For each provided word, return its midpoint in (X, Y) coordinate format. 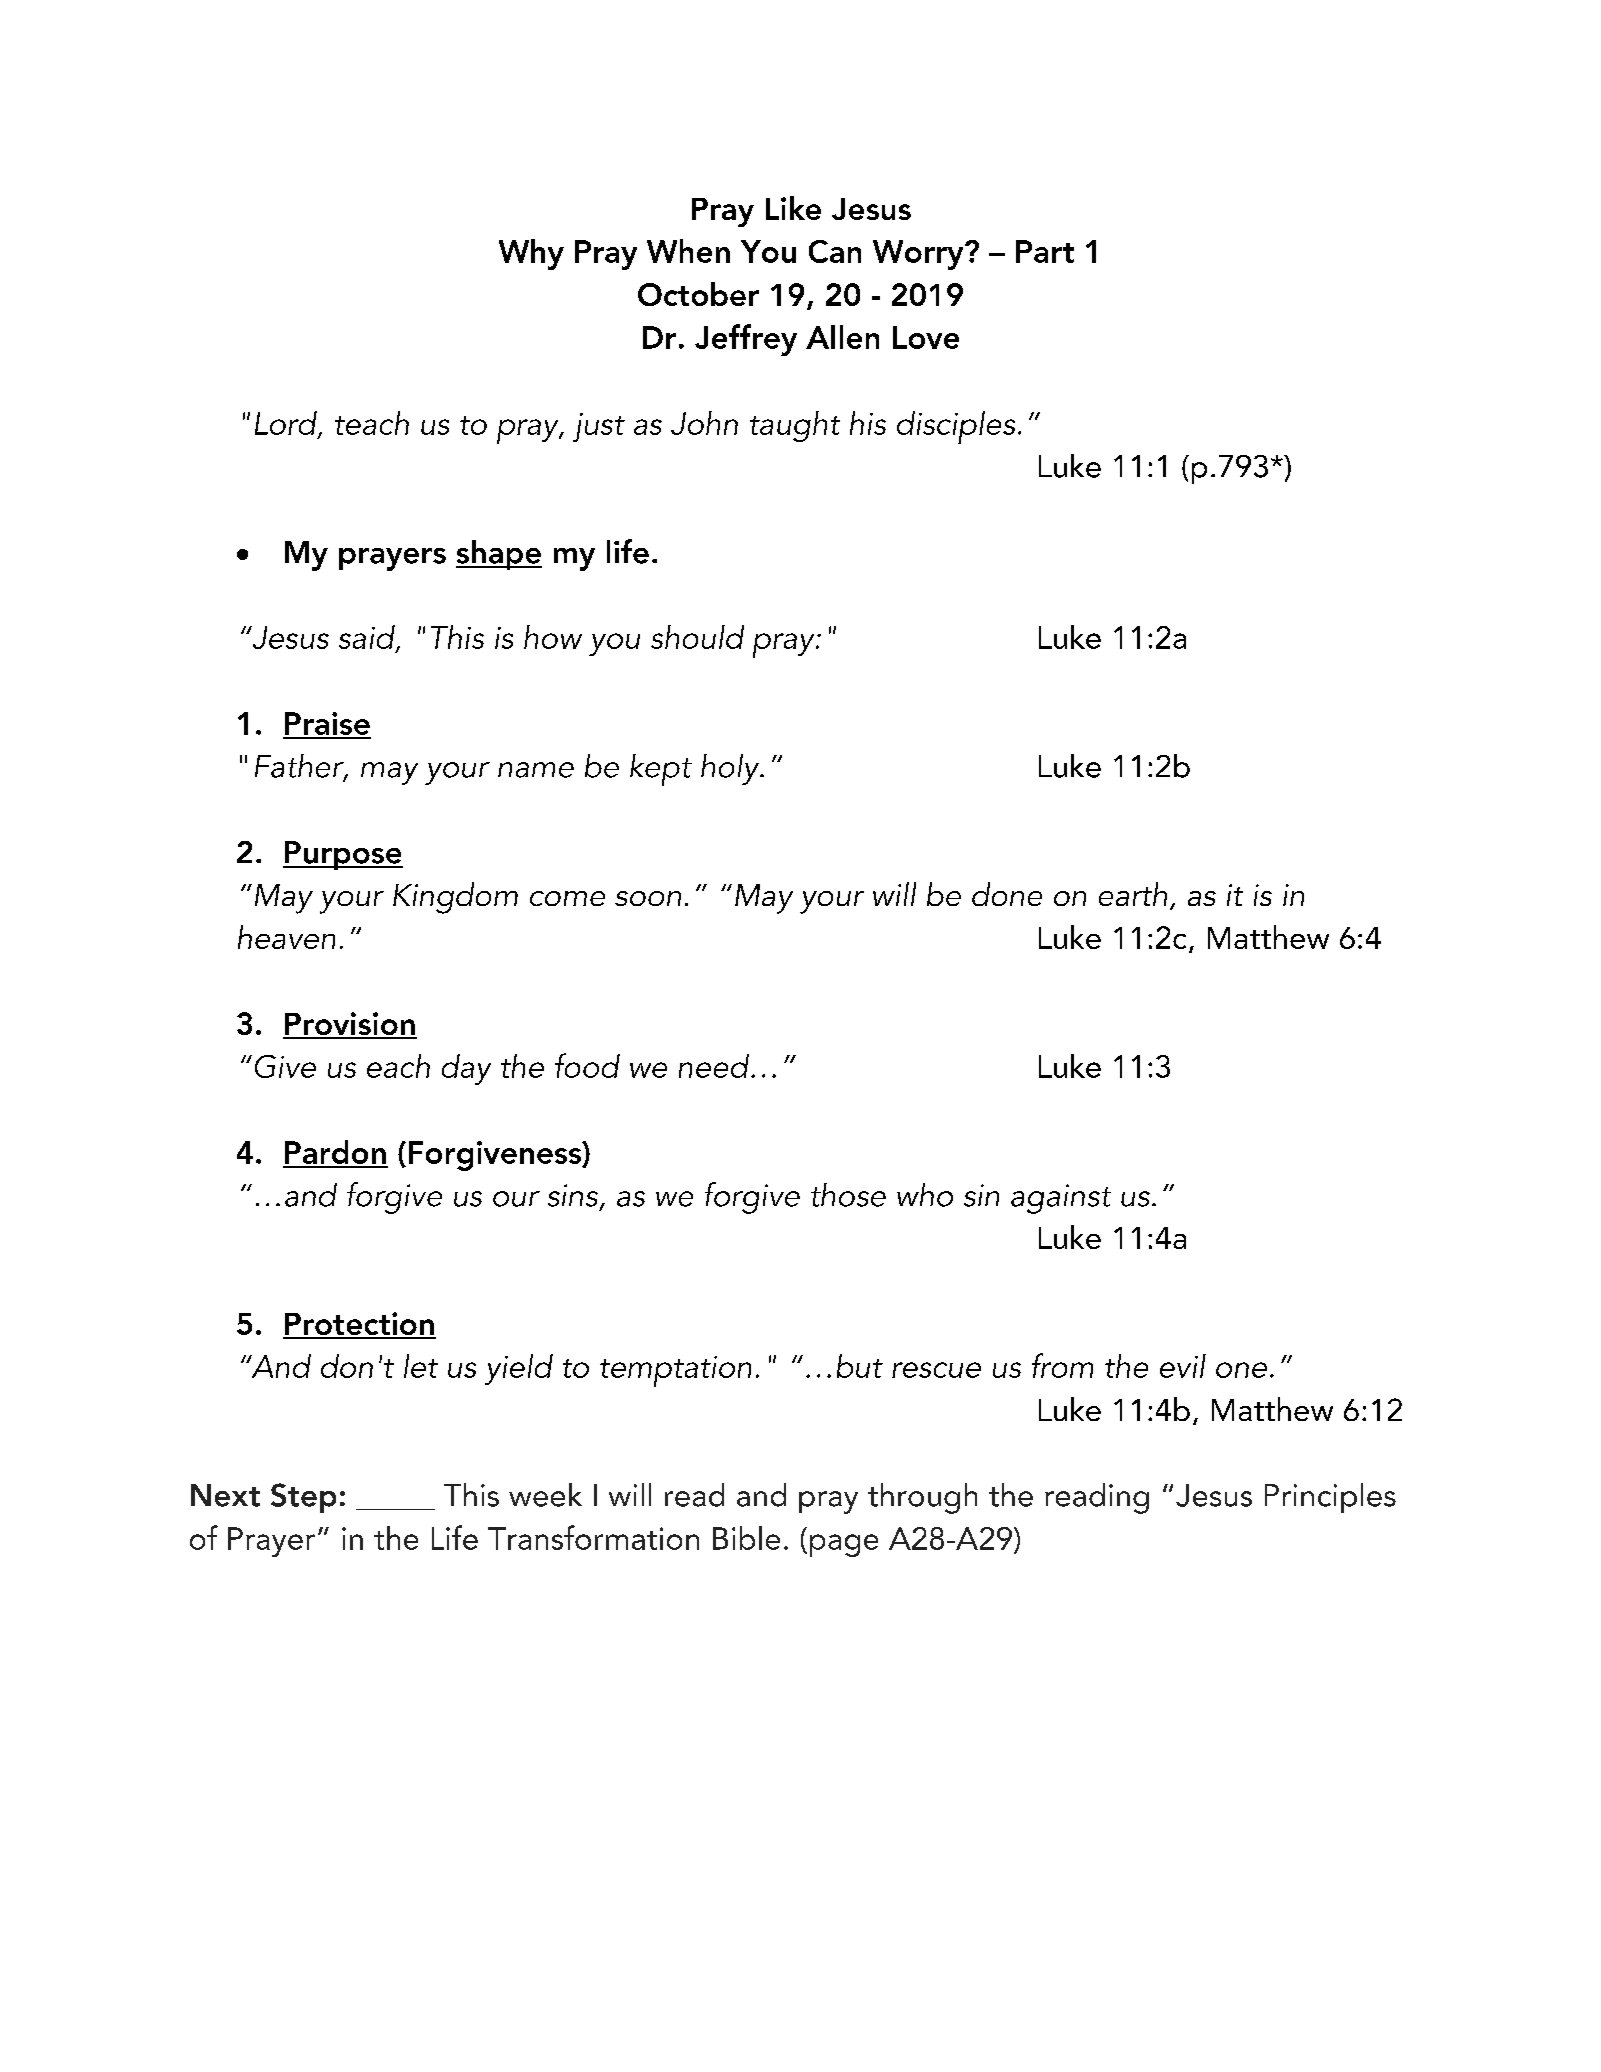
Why (531, 254)
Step (303, 1498)
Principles (1330, 1498)
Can (835, 251)
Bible (746, 1538)
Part (1045, 251)
